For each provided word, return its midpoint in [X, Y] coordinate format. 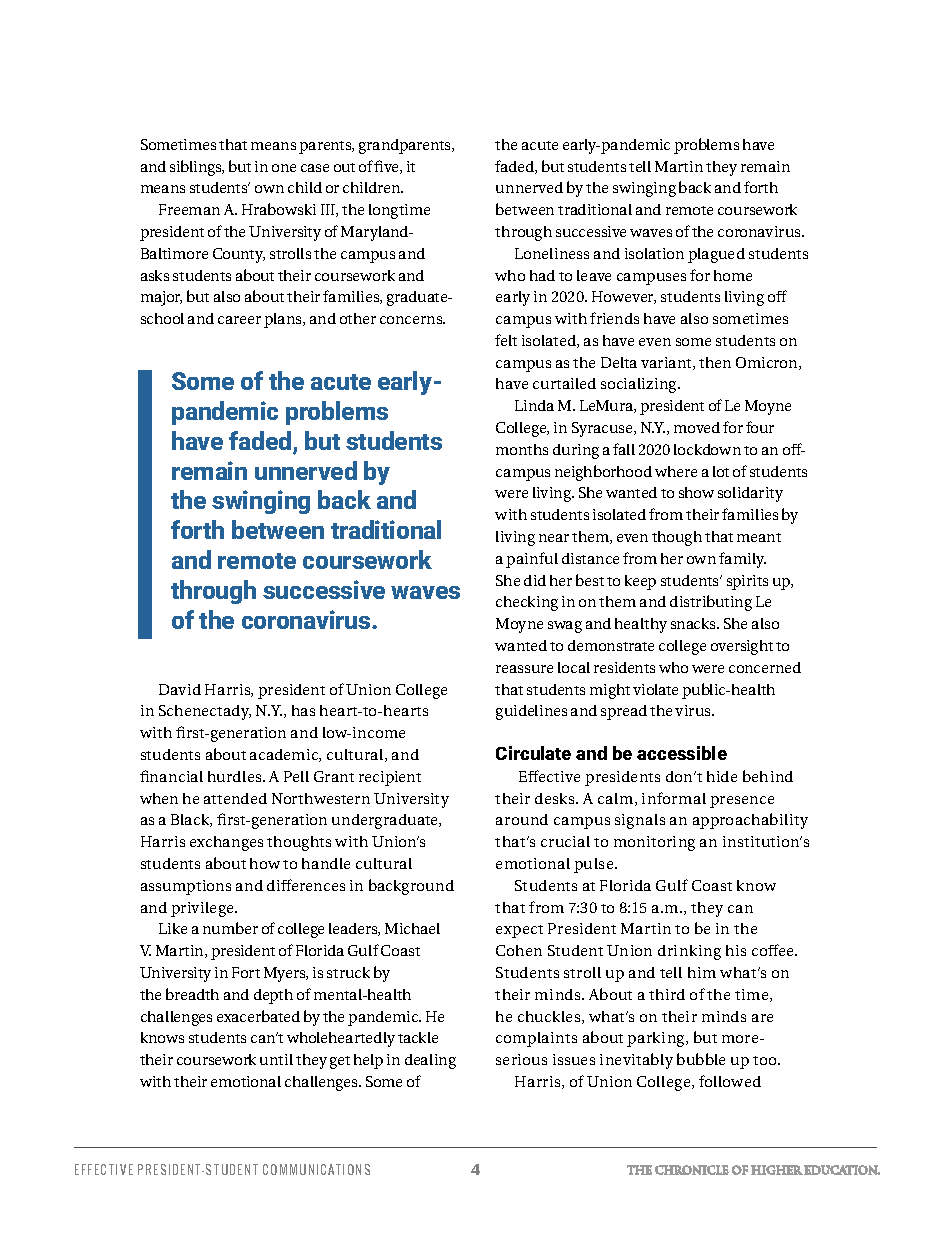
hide [722, 776]
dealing [430, 1061]
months [522, 449]
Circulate [533, 753]
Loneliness [552, 253]
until [276, 1059]
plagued [716, 255]
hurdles [236, 776]
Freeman [189, 209]
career [239, 320]
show [696, 492]
